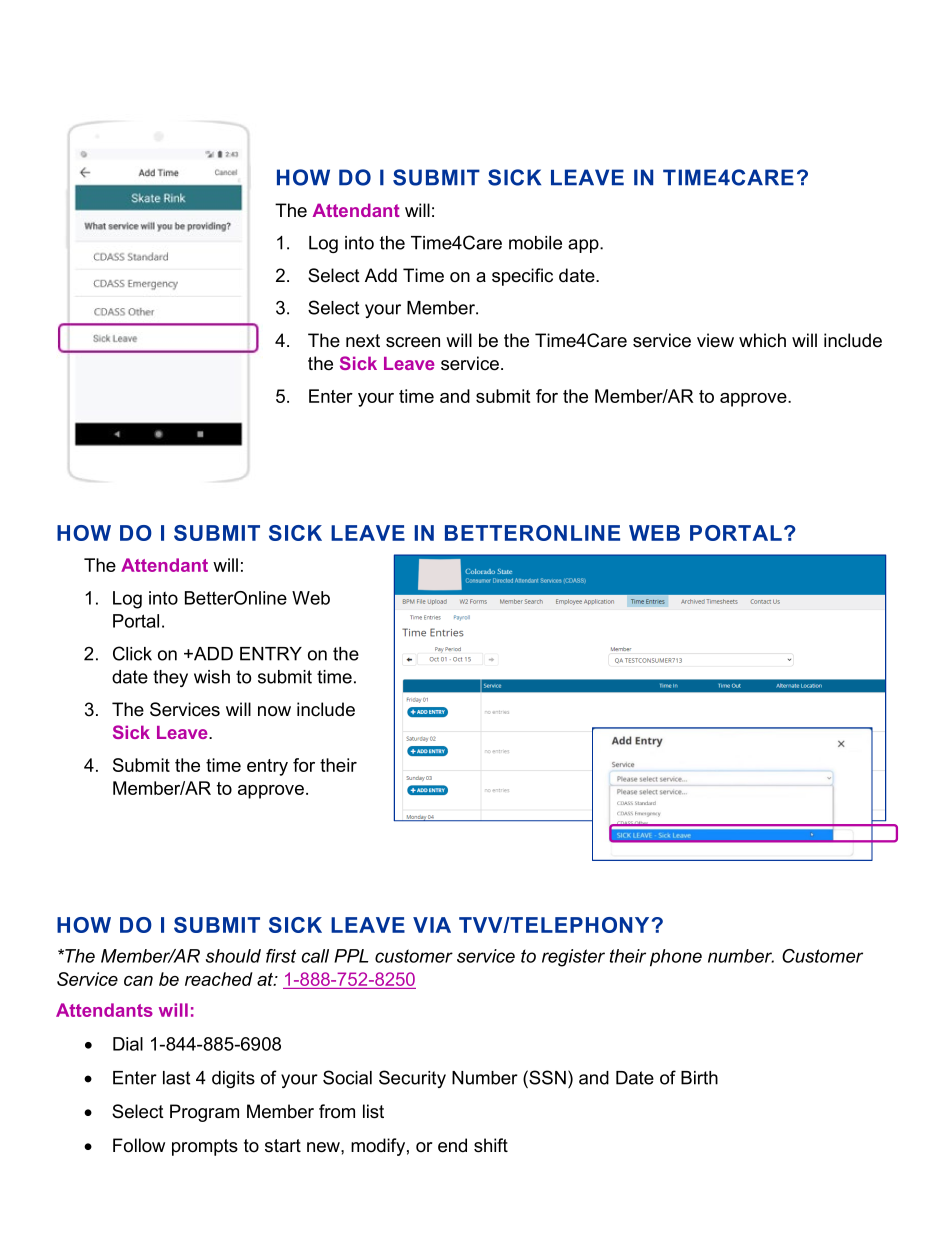 Image resolution: width=952 pixels, height=1233 pixels. Describe the element at coordinates (715, 340) in the image. I see `view` at that location.
